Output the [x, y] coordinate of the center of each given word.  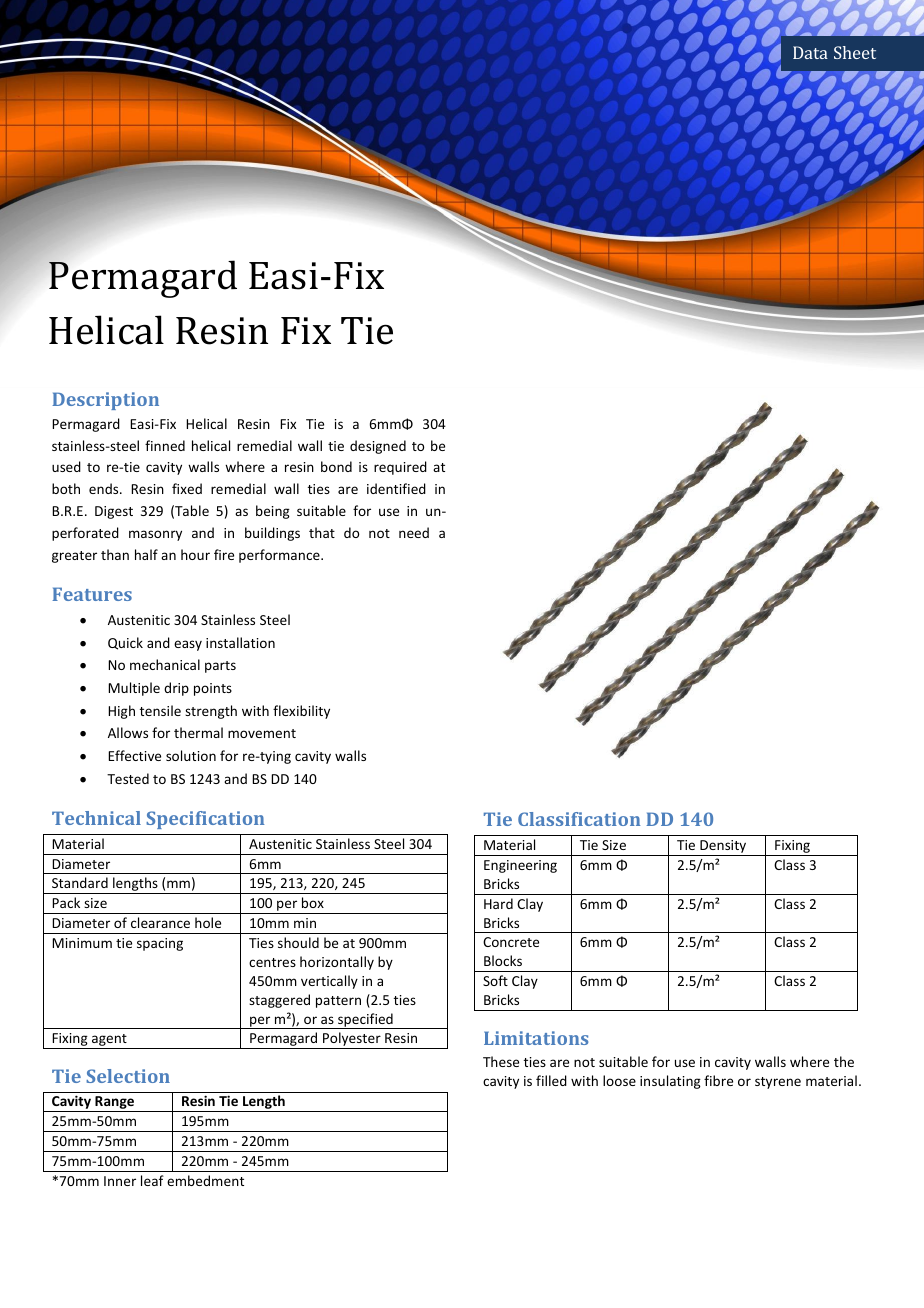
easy [188, 645]
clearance [160, 922]
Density [723, 848]
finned [165, 445]
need [414, 532]
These [501, 1061]
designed [378, 447]
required [400, 468]
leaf [152, 1180]
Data [810, 52]
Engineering [520, 866]
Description [105, 401]
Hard [498, 903]
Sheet [855, 52]
